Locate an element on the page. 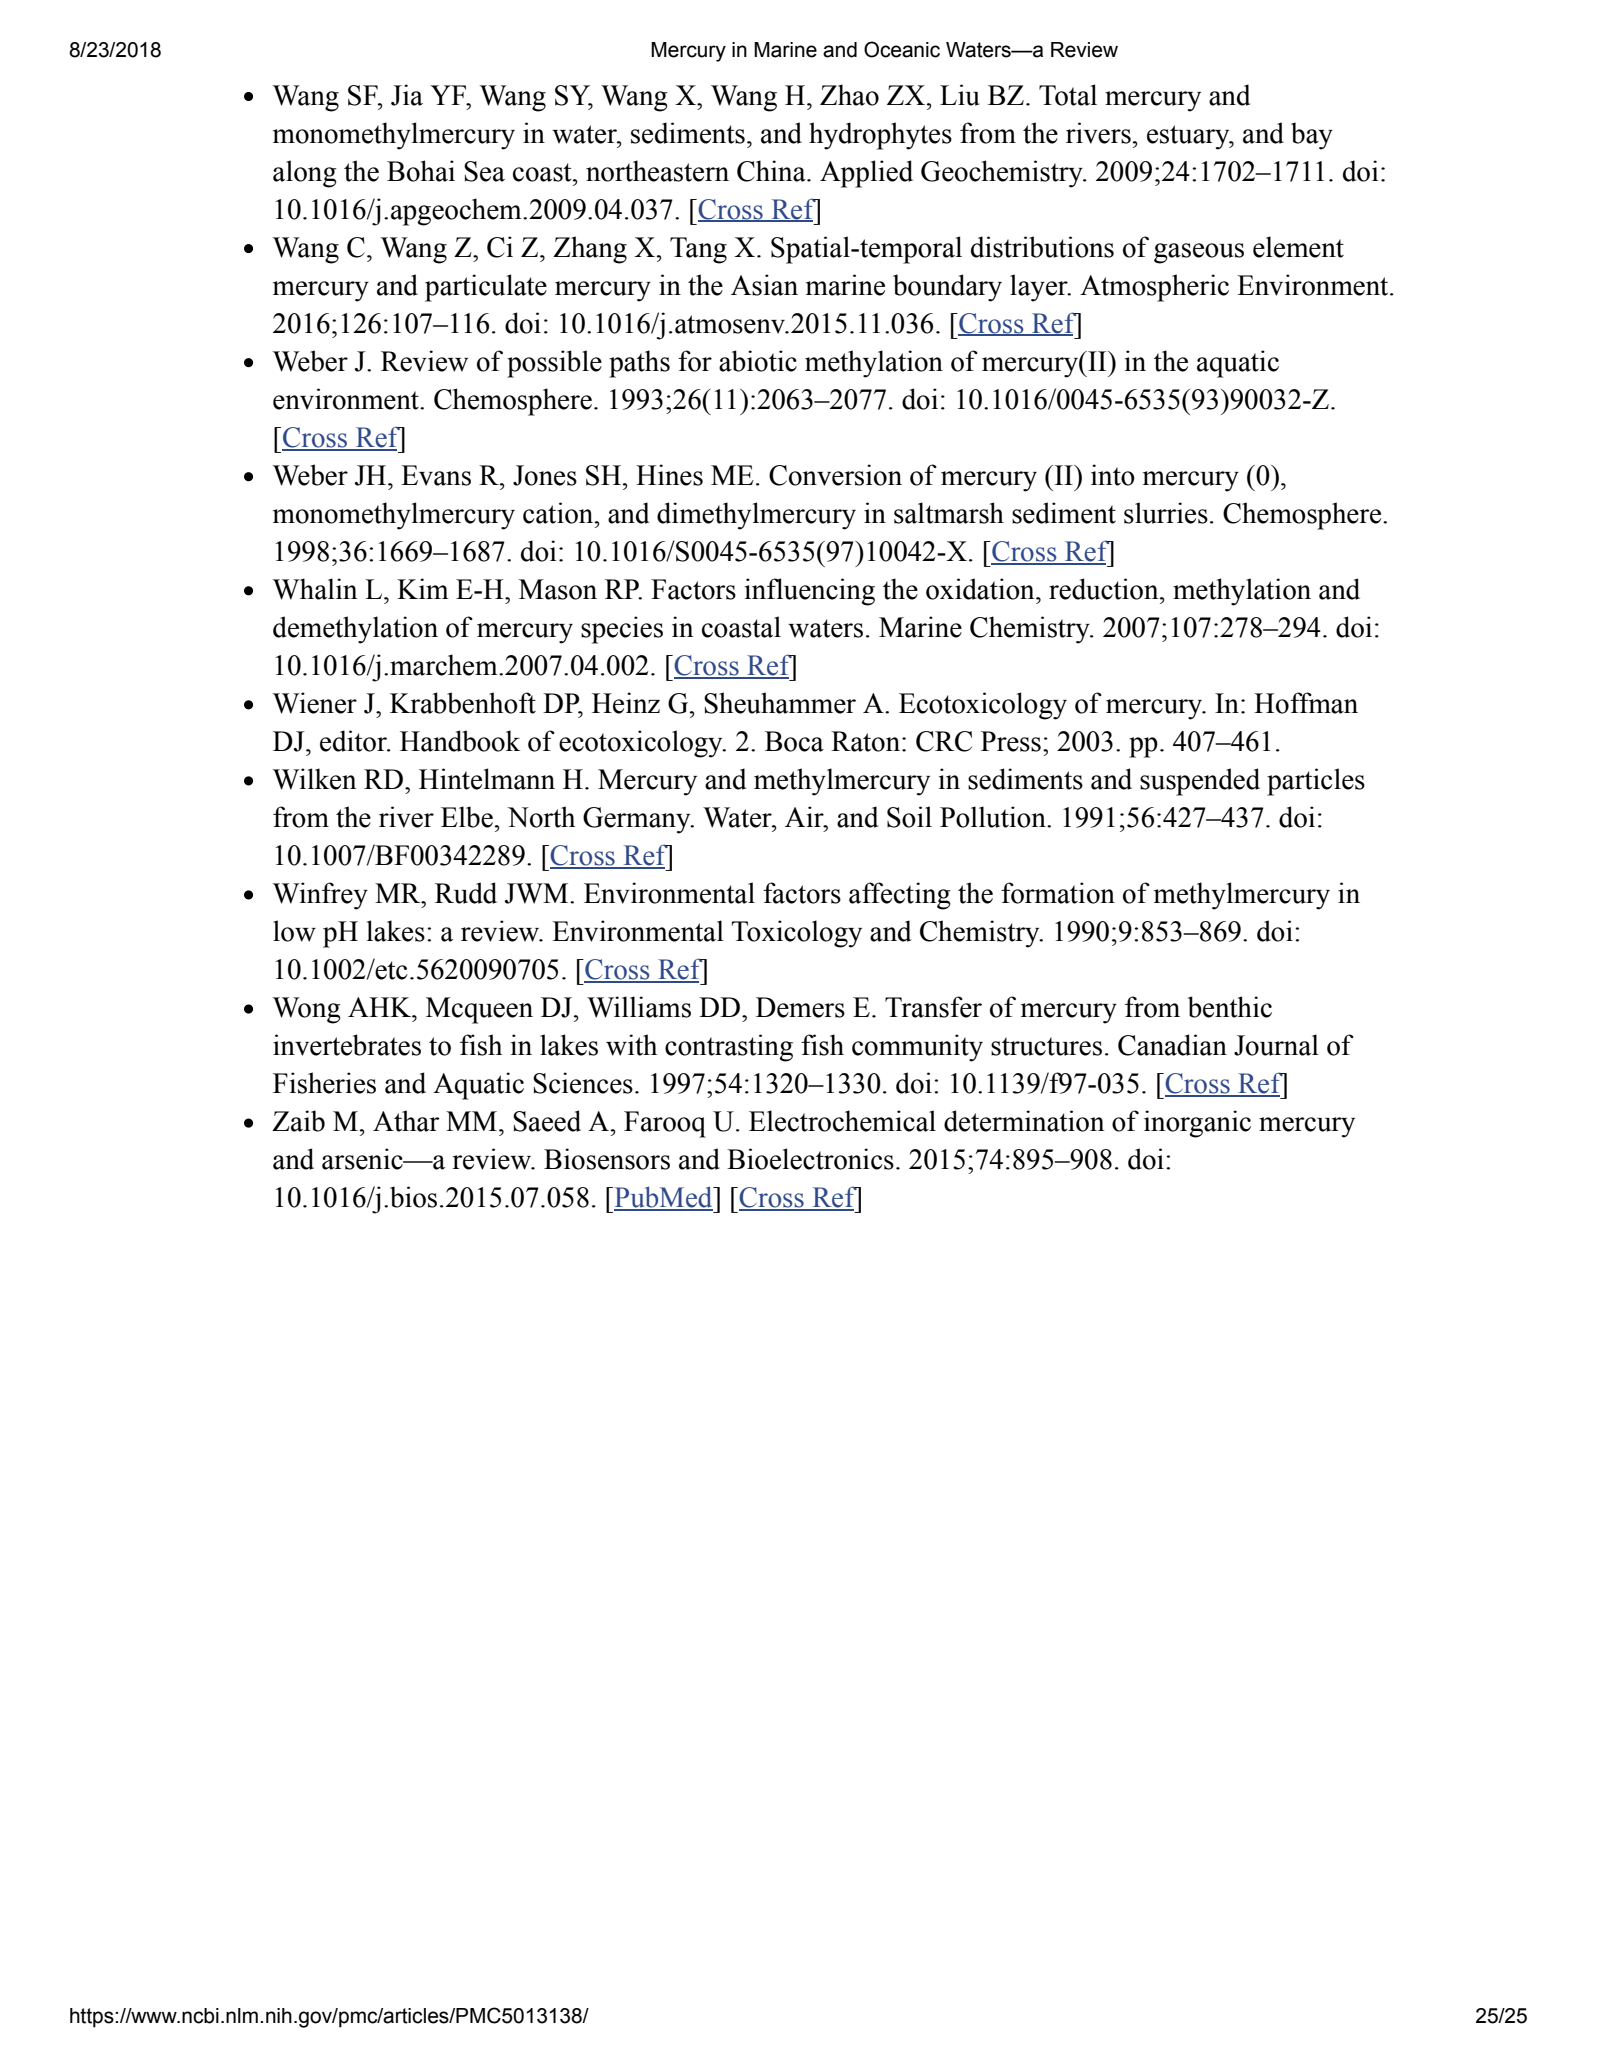 The image size is (1597, 2067). Total is located at coordinates (1068, 95).
